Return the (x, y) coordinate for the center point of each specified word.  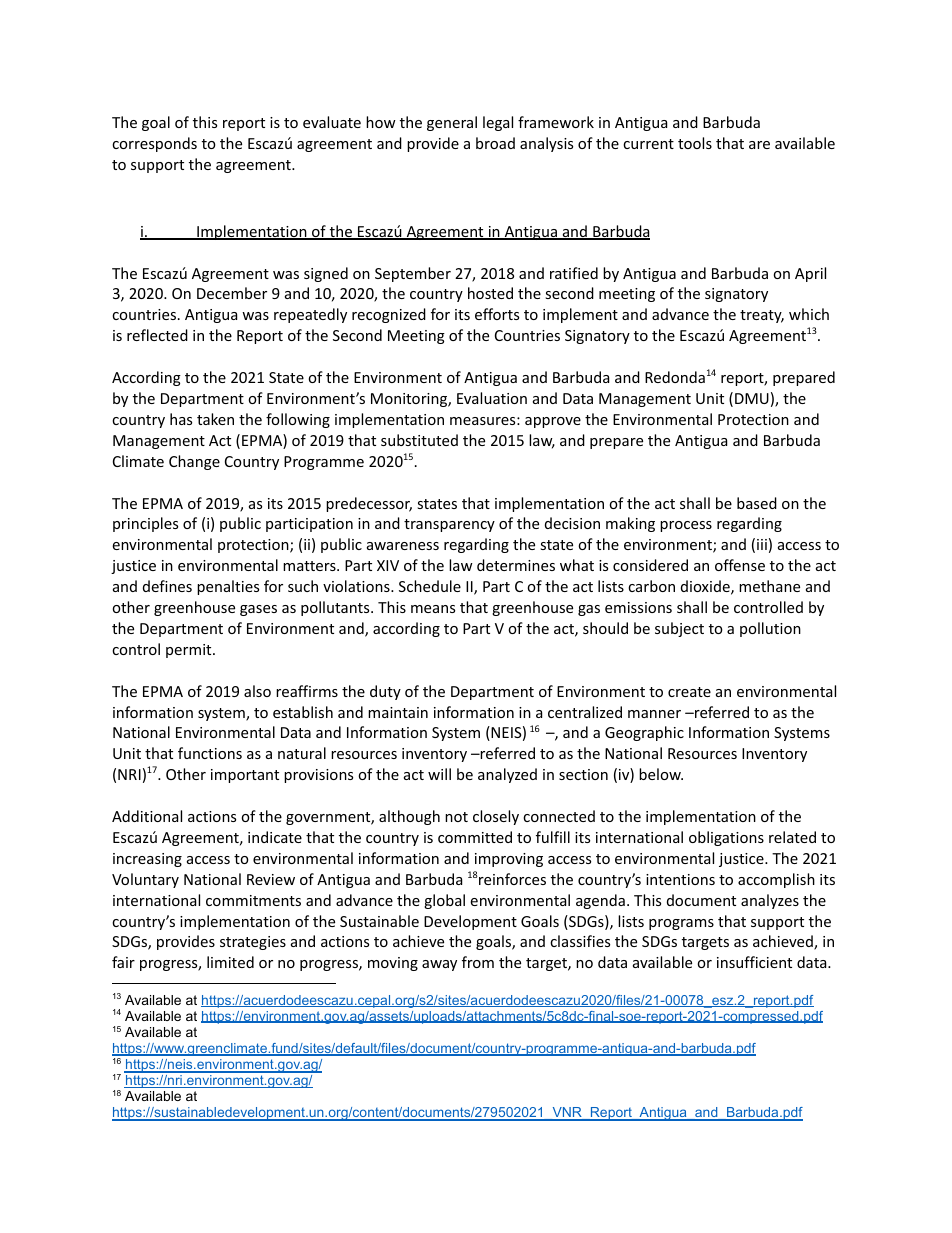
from (478, 962)
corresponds (154, 144)
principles (145, 524)
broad (495, 143)
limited (230, 962)
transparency (449, 525)
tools (695, 143)
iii (762, 544)
